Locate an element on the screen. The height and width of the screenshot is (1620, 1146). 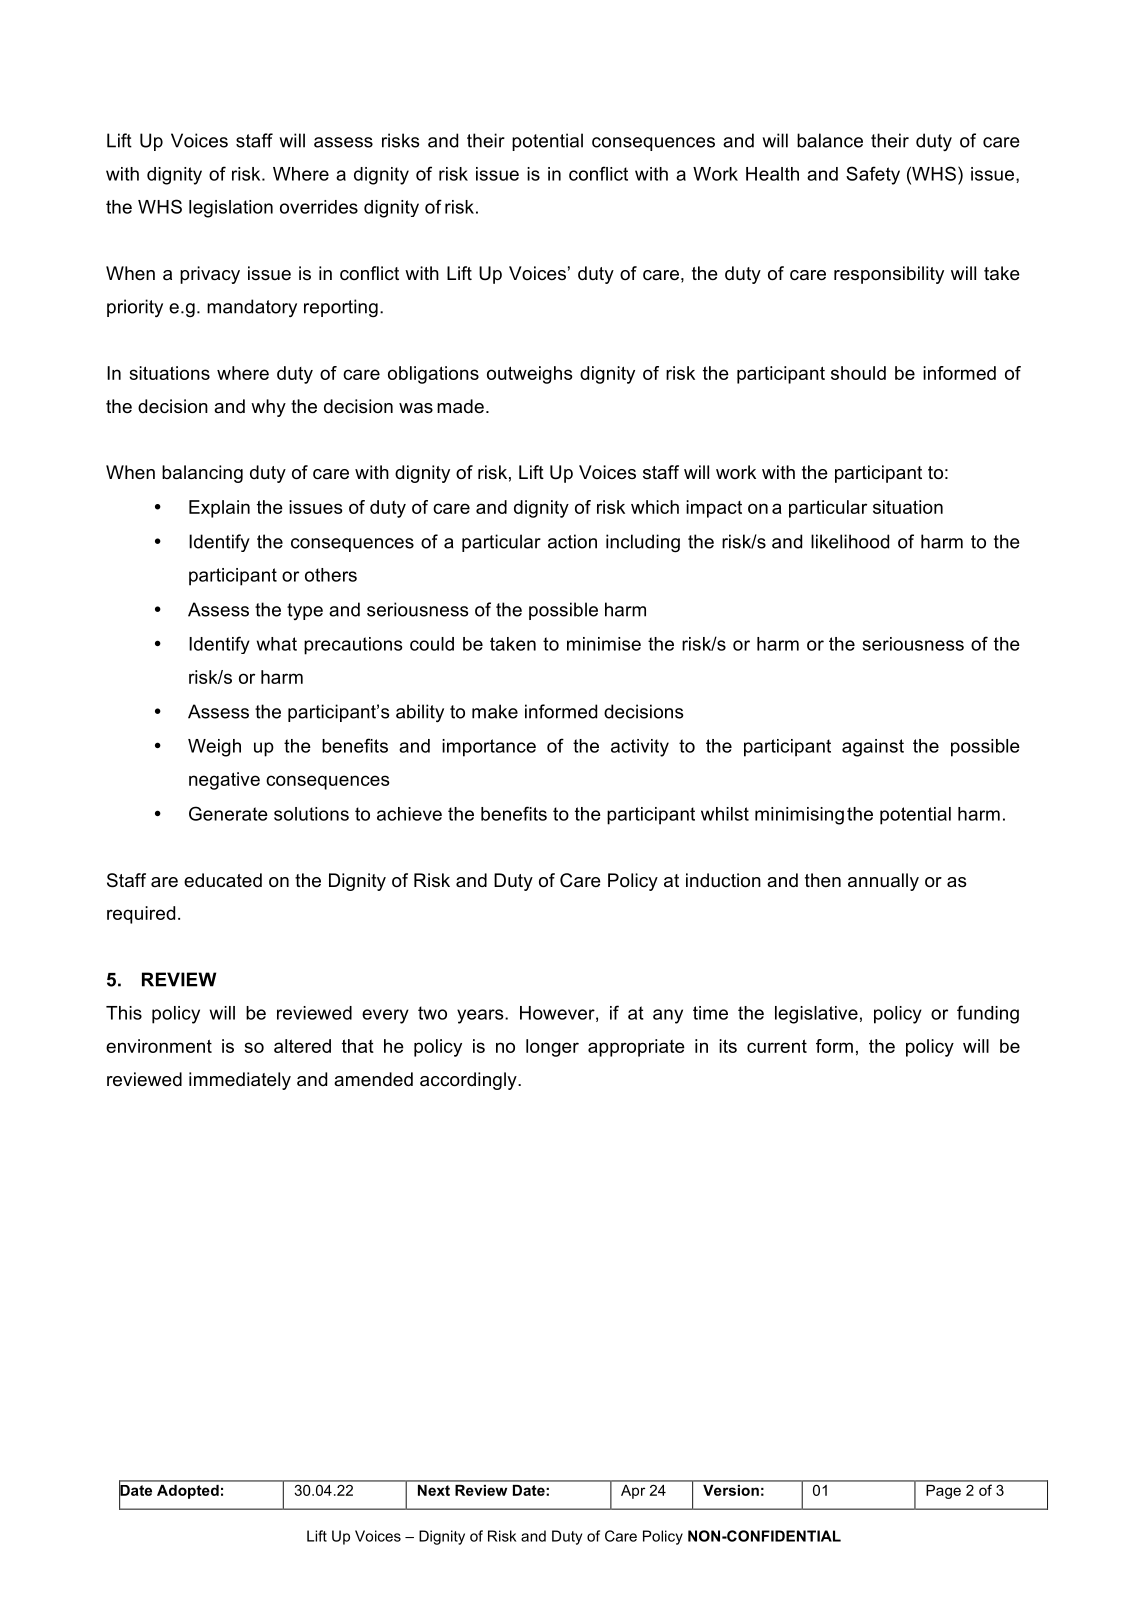
type is located at coordinates (305, 611).
